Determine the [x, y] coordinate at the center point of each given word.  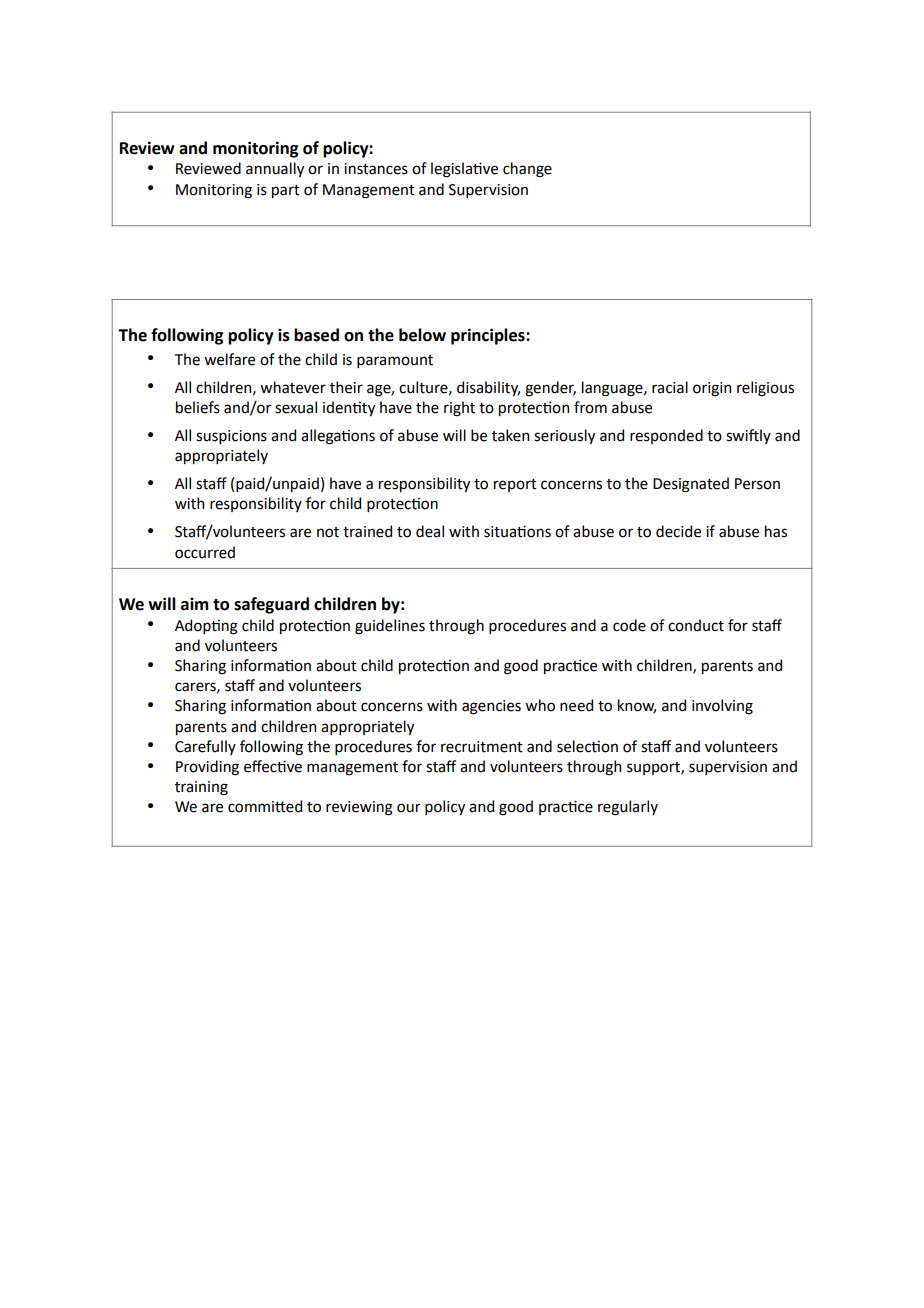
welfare [229, 359]
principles [489, 336]
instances [376, 169]
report [515, 485]
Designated [691, 485]
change [527, 170]
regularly [628, 808]
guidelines [390, 627]
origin [712, 389]
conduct [696, 625]
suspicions [231, 437]
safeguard [271, 605]
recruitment [482, 747]
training [201, 788]
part [286, 191]
